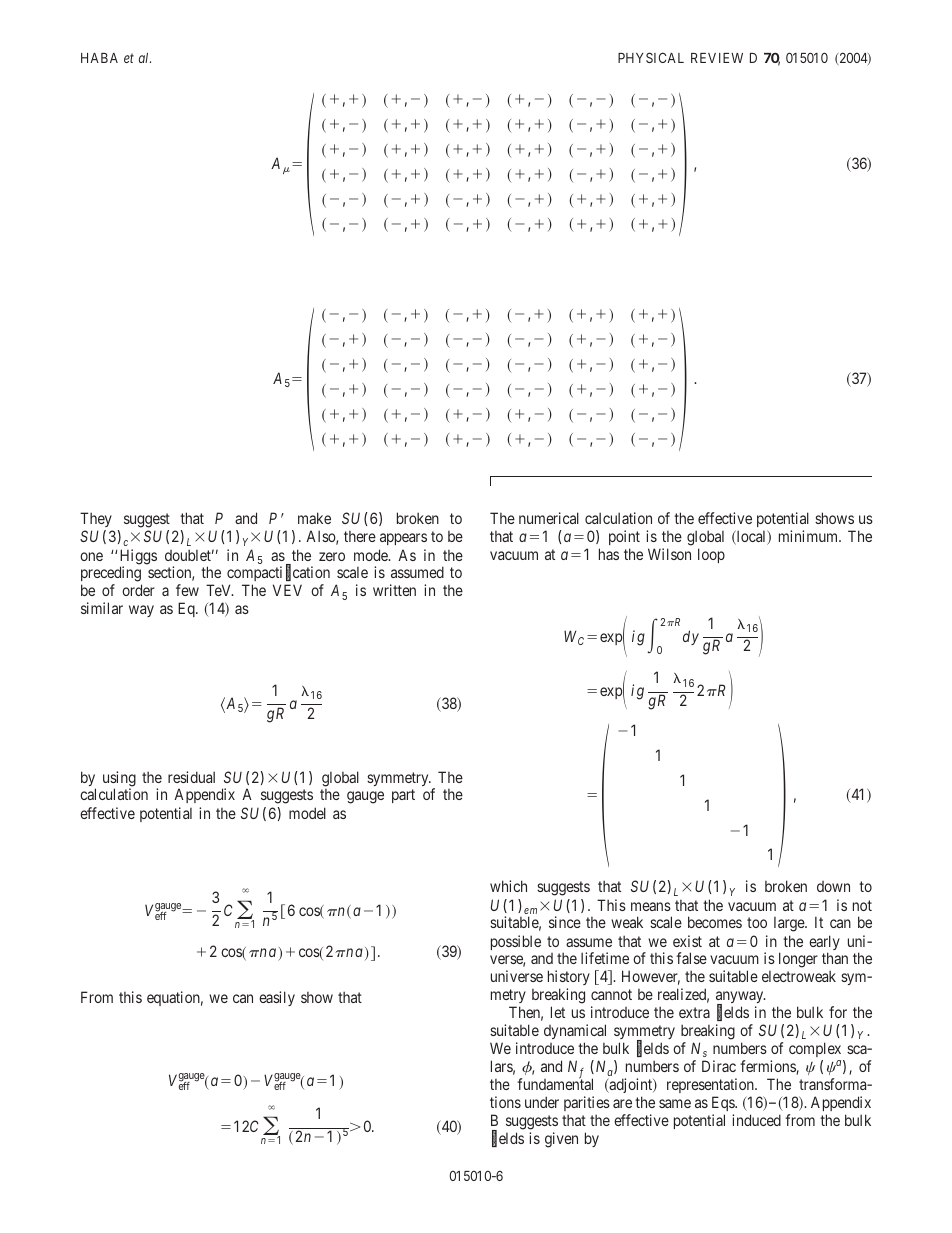  Describe the element at coordinates (138, 558) in the screenshot. I see `Higgs` at that location.
